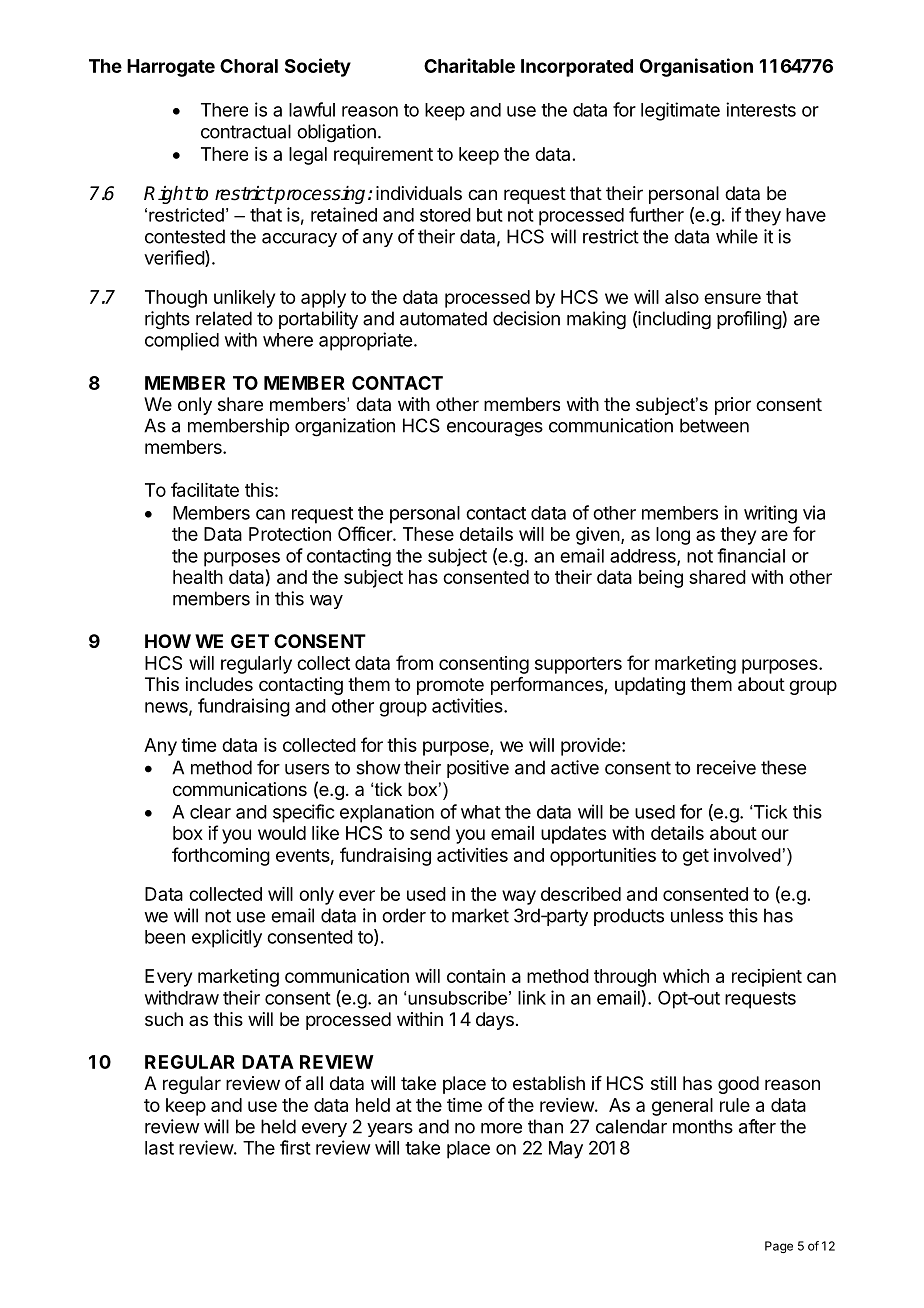 The height and width of the screenshot is (1308, 924). I want to click on first, so click(295, 1147).
